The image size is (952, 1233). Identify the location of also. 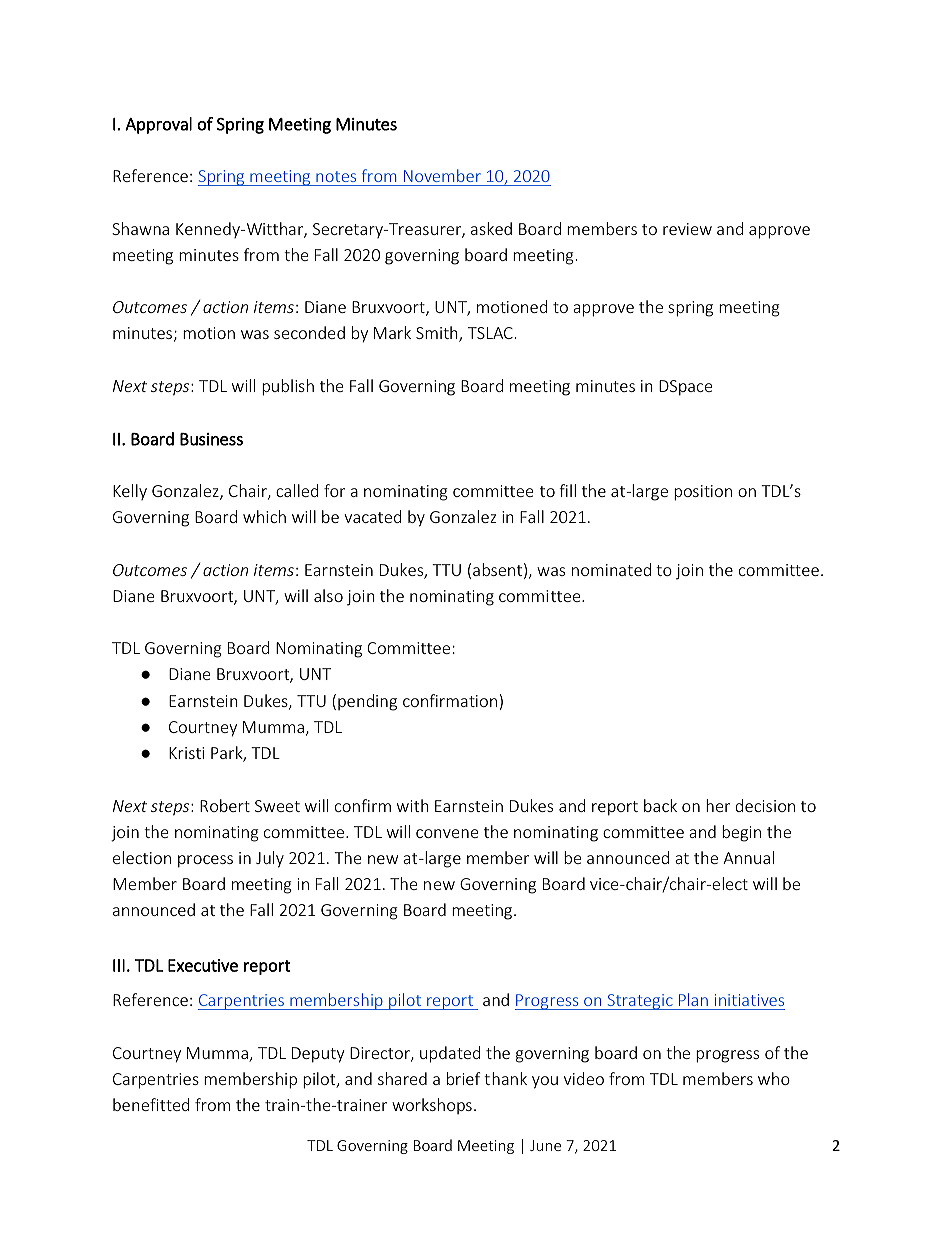
(328, 595).
